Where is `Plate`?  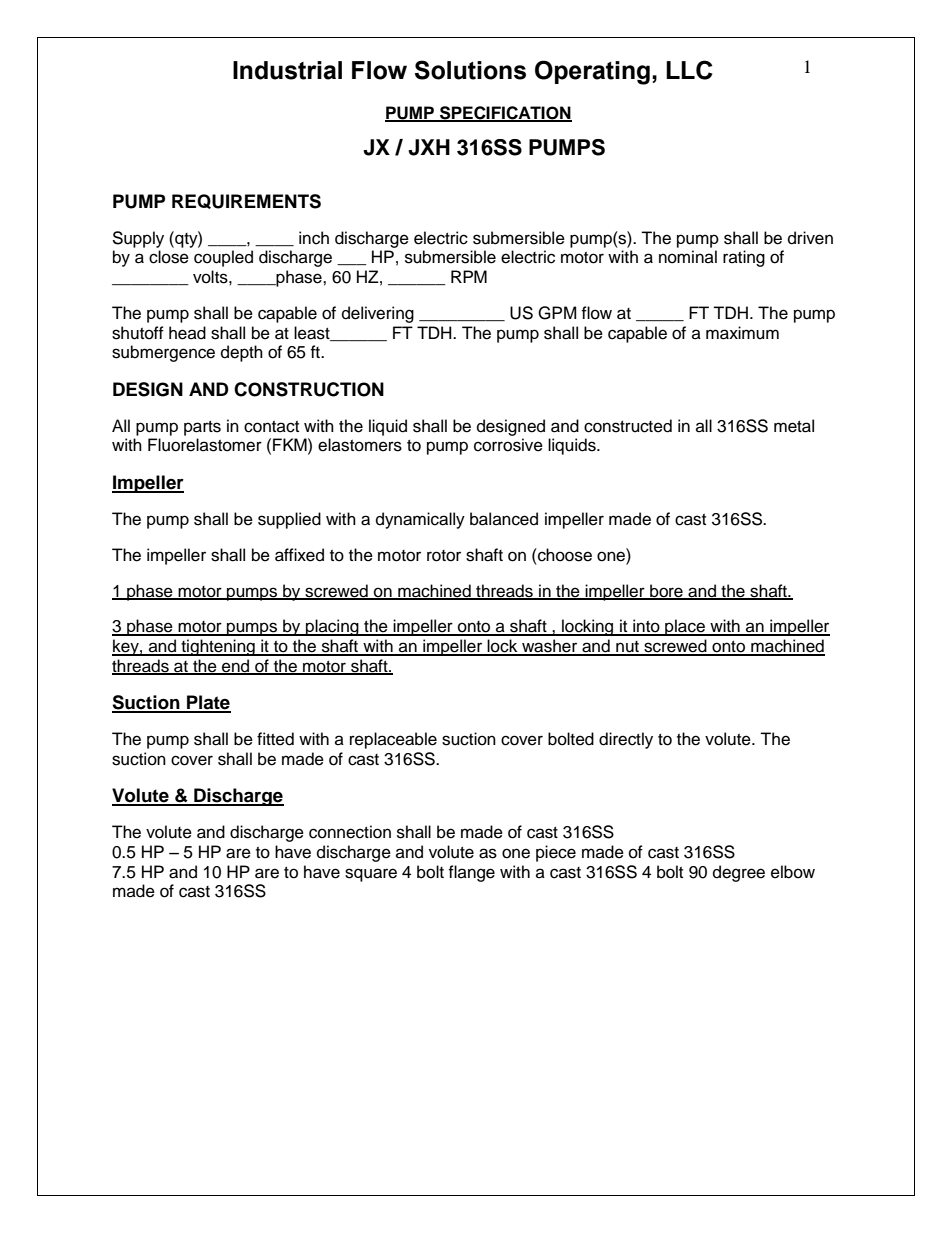 Plate is located at coordinates (208, 703).
